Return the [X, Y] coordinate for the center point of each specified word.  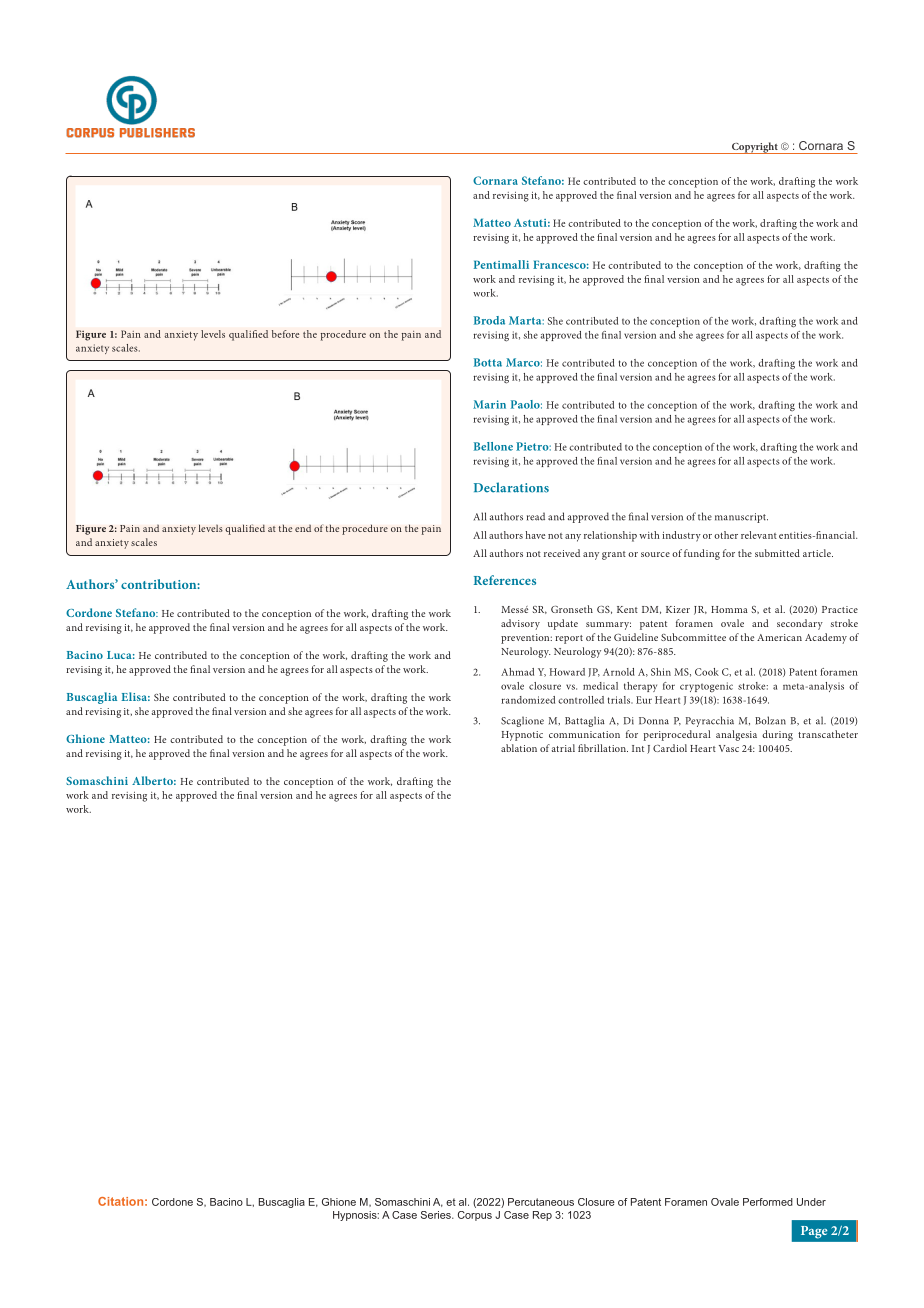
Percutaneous [541, 1202]
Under [811, 1202]
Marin [489, 404]
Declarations [511, 487]
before [285, 334]
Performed [768, 1202]
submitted [777, 553]
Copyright [754, 148]
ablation [519, 748]
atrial [563, 748]
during [777, 735]
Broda [489, 320]
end [303, 528]
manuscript [741, 518]
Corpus [475, 1216]
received [562, 553]
